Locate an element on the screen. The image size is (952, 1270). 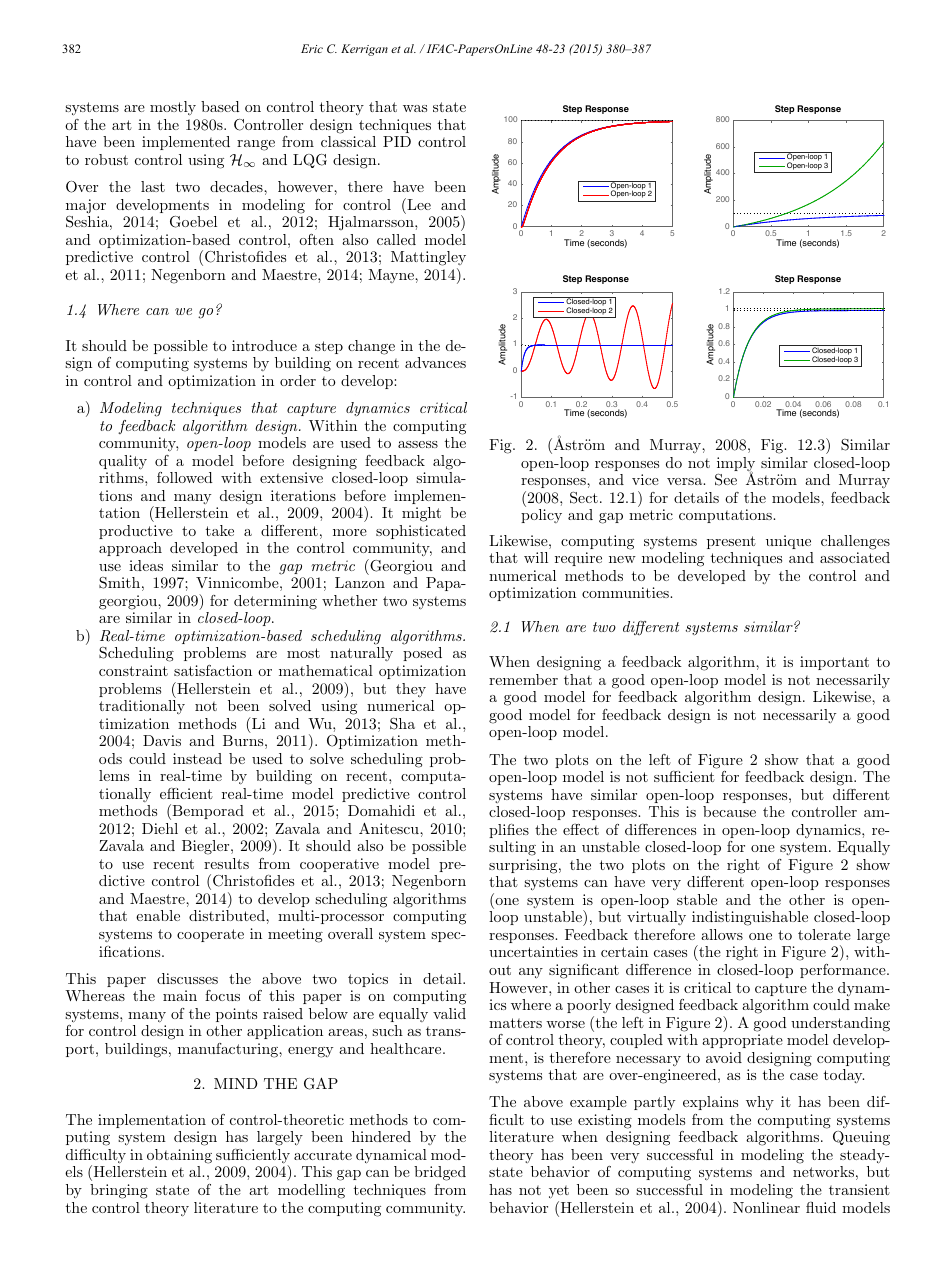
imply is located at coordinates (736, 465).
